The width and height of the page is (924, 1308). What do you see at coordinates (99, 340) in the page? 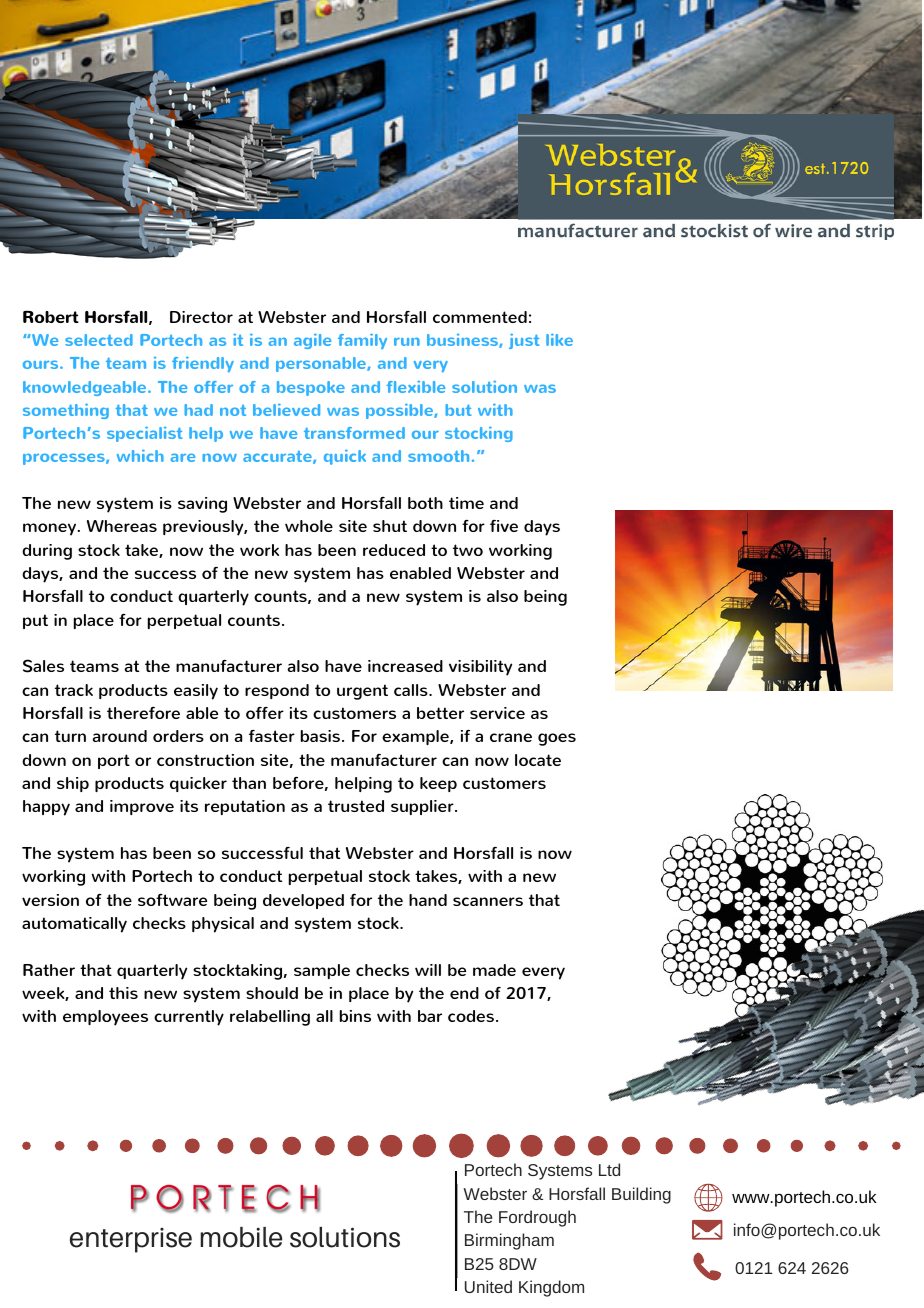
I see `selected` at bounding box center [99, 340].
